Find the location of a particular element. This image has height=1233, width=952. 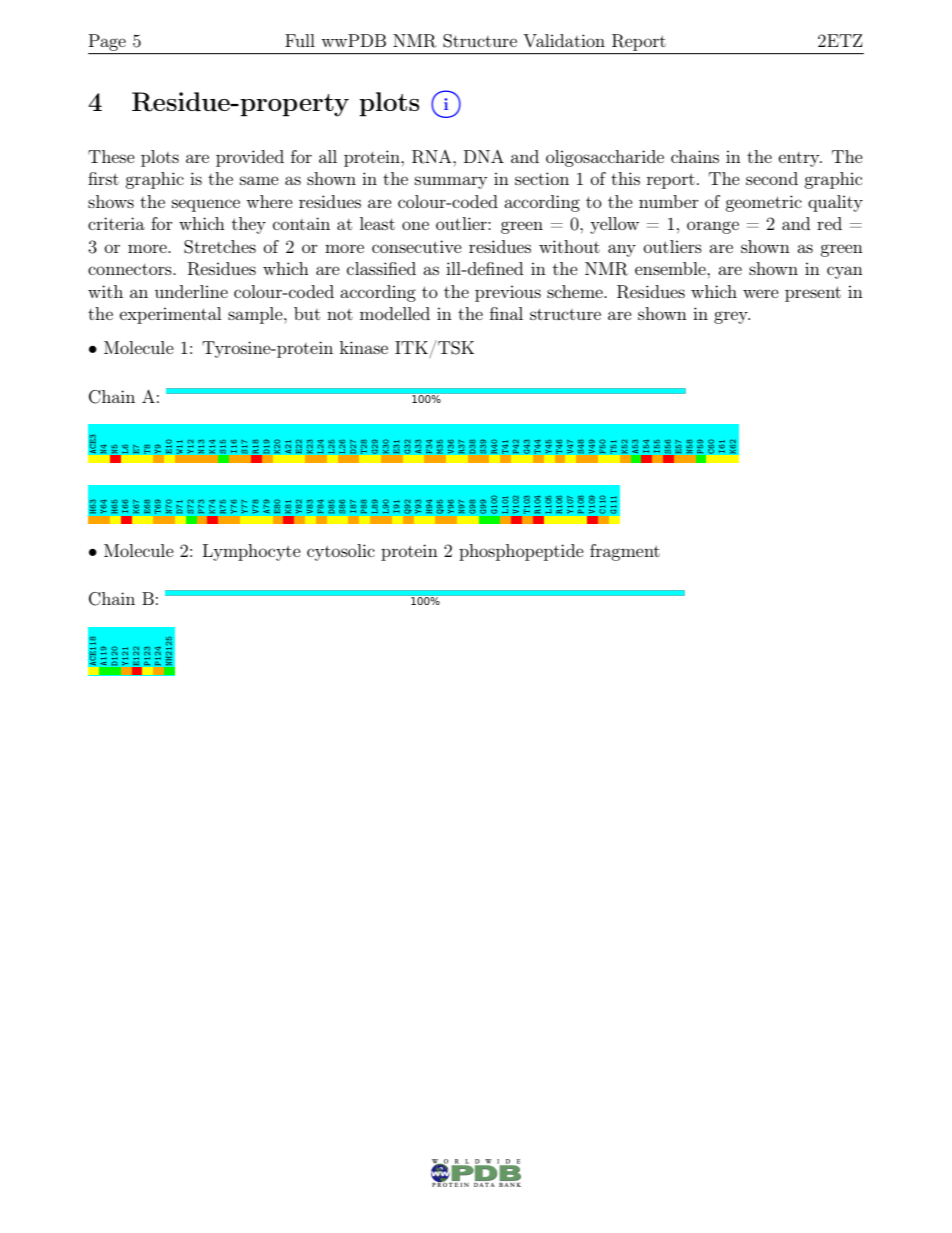

cytosolic is located at coordinates (341, 552).
